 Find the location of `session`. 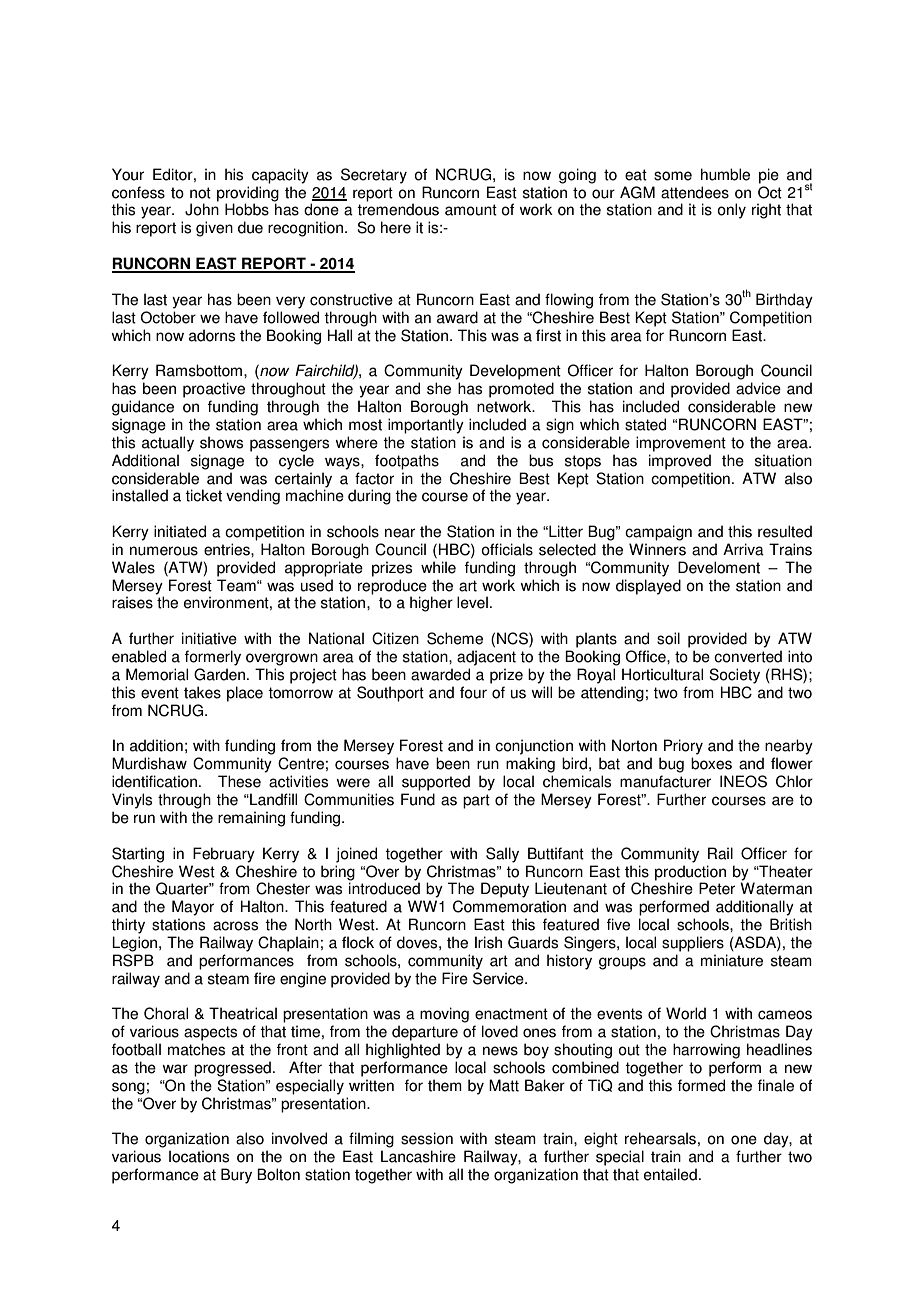

session is located at coordinates (427, 1138).
